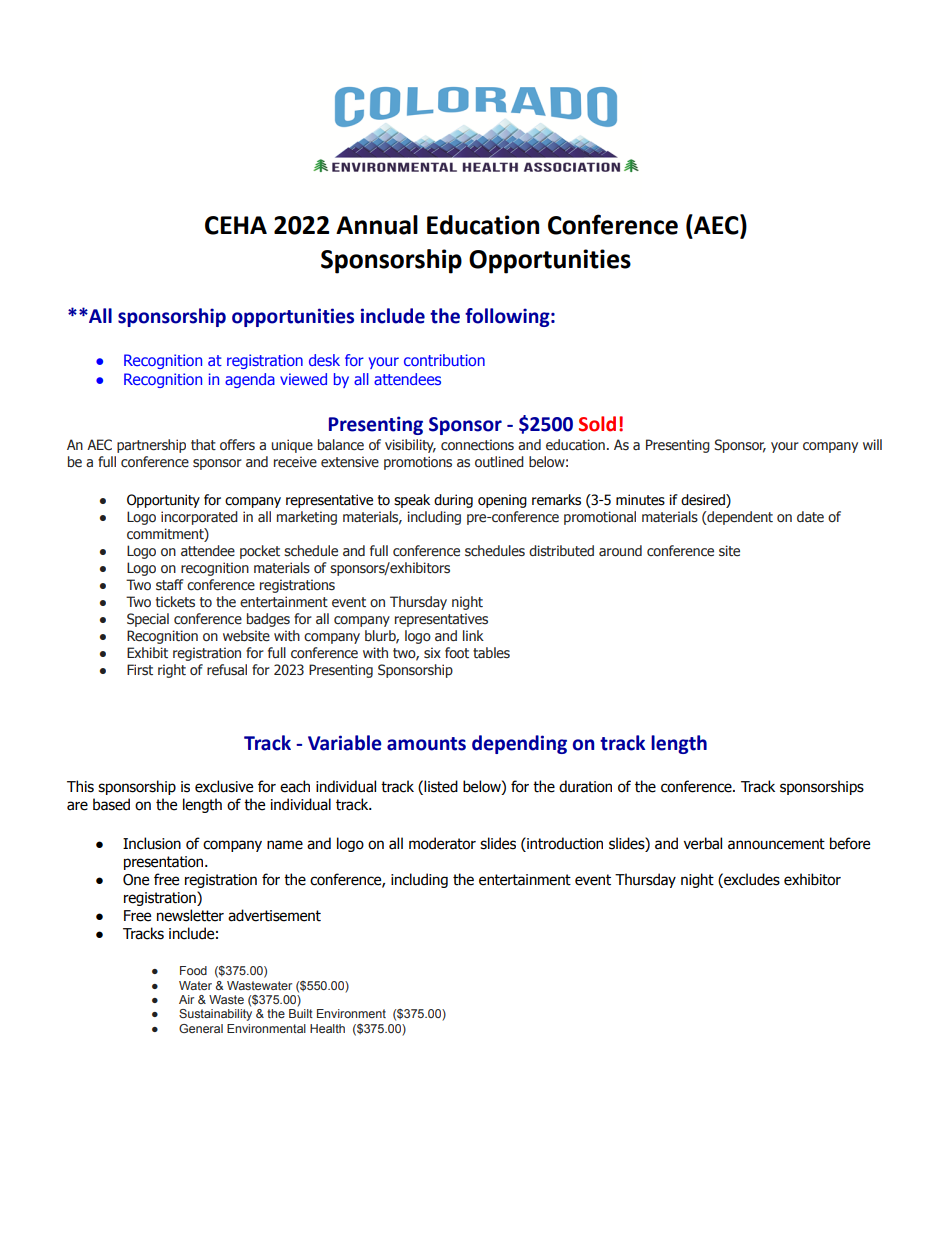 Image resolution: width=952 pixels, height=1233 pixels. I want to click on Air, so click(186, 999).
